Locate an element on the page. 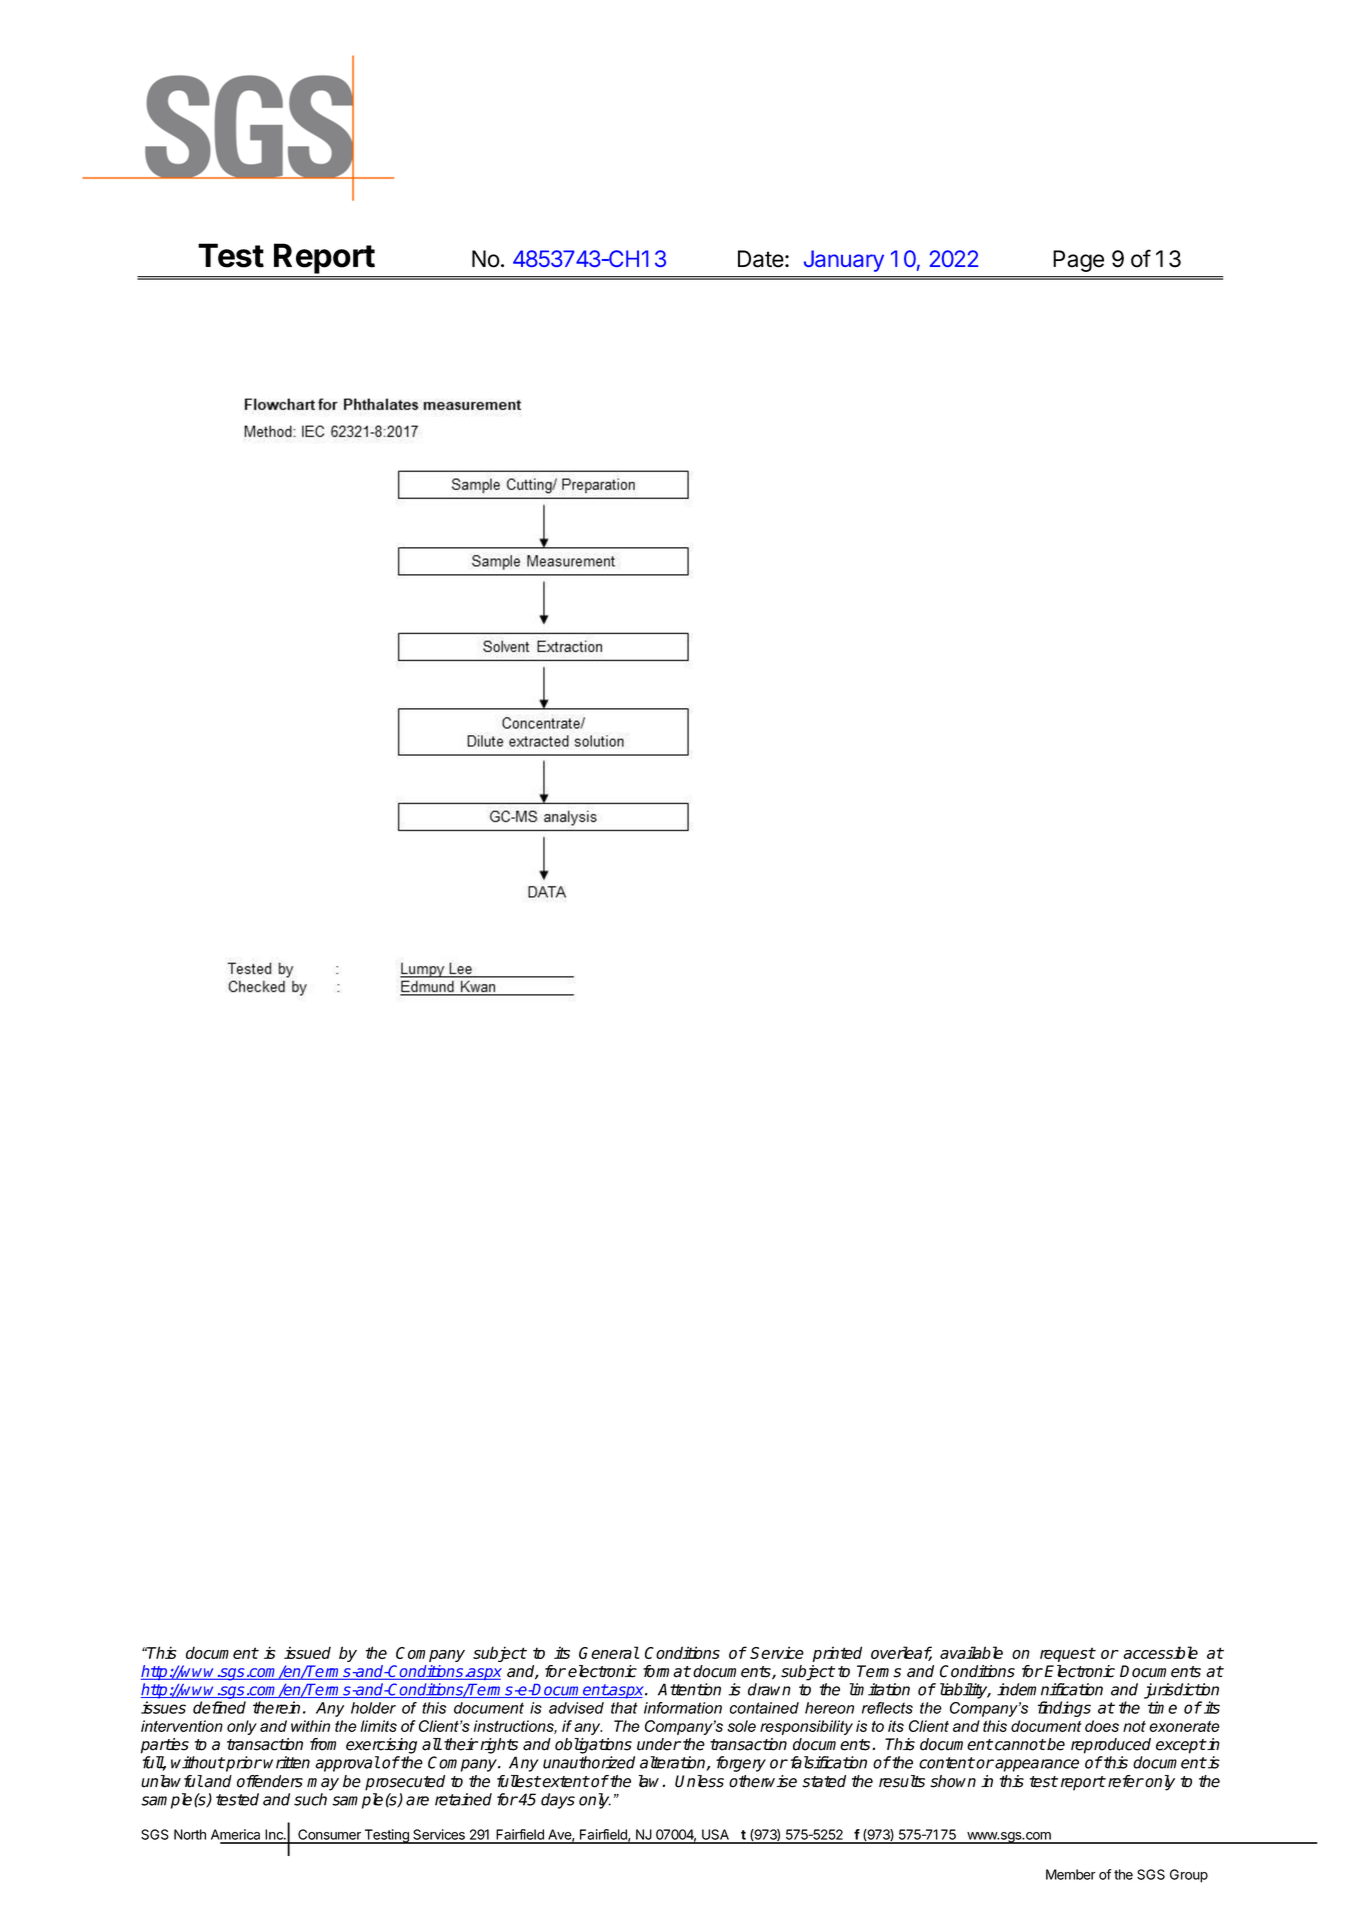  Page is located at coordinates (1078, 261).
